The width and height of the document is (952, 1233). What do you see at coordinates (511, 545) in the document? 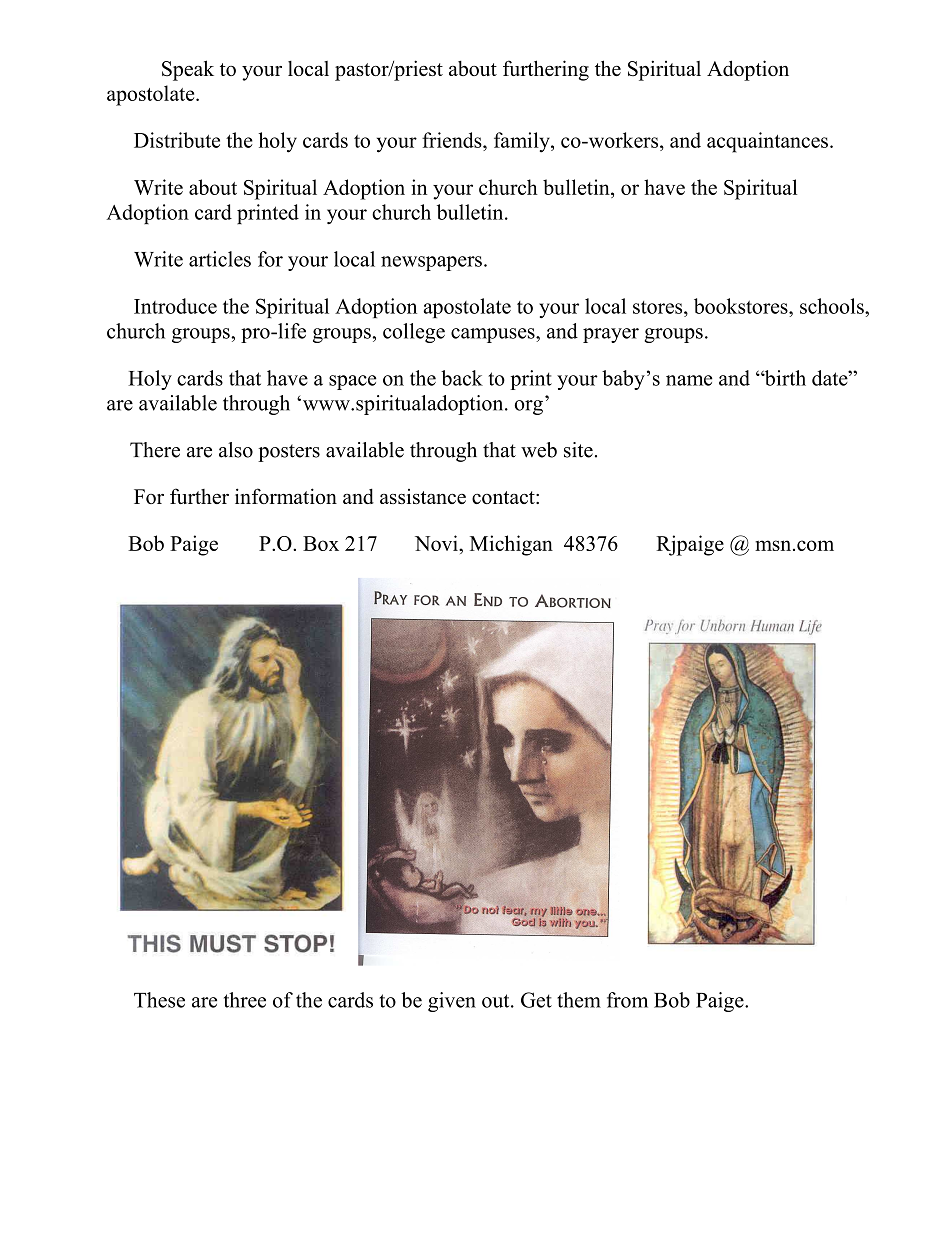
I see `Michigan` at bounding box center [511, 545].
